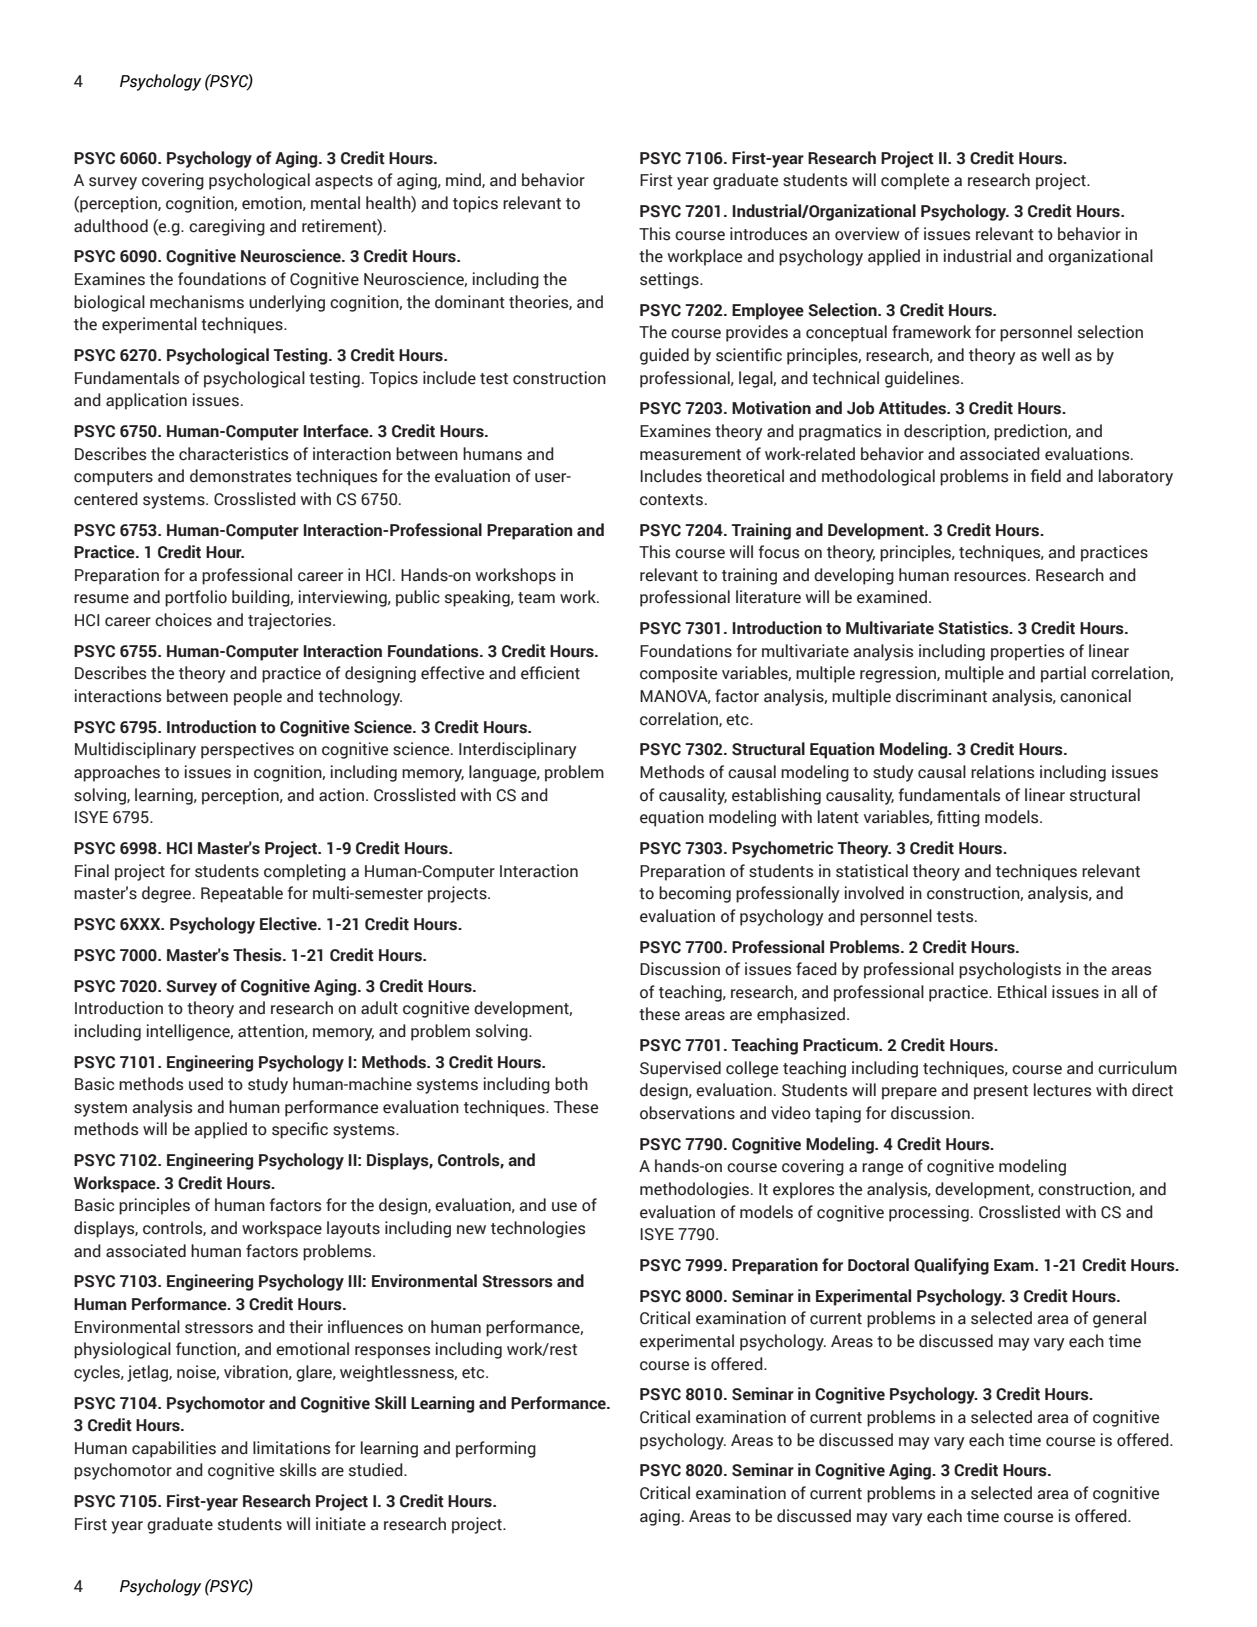 The height and width of the page is (1627, 1257). Describe the element at coordinates (496, 1449) in the page. I see `performing` at that location.
